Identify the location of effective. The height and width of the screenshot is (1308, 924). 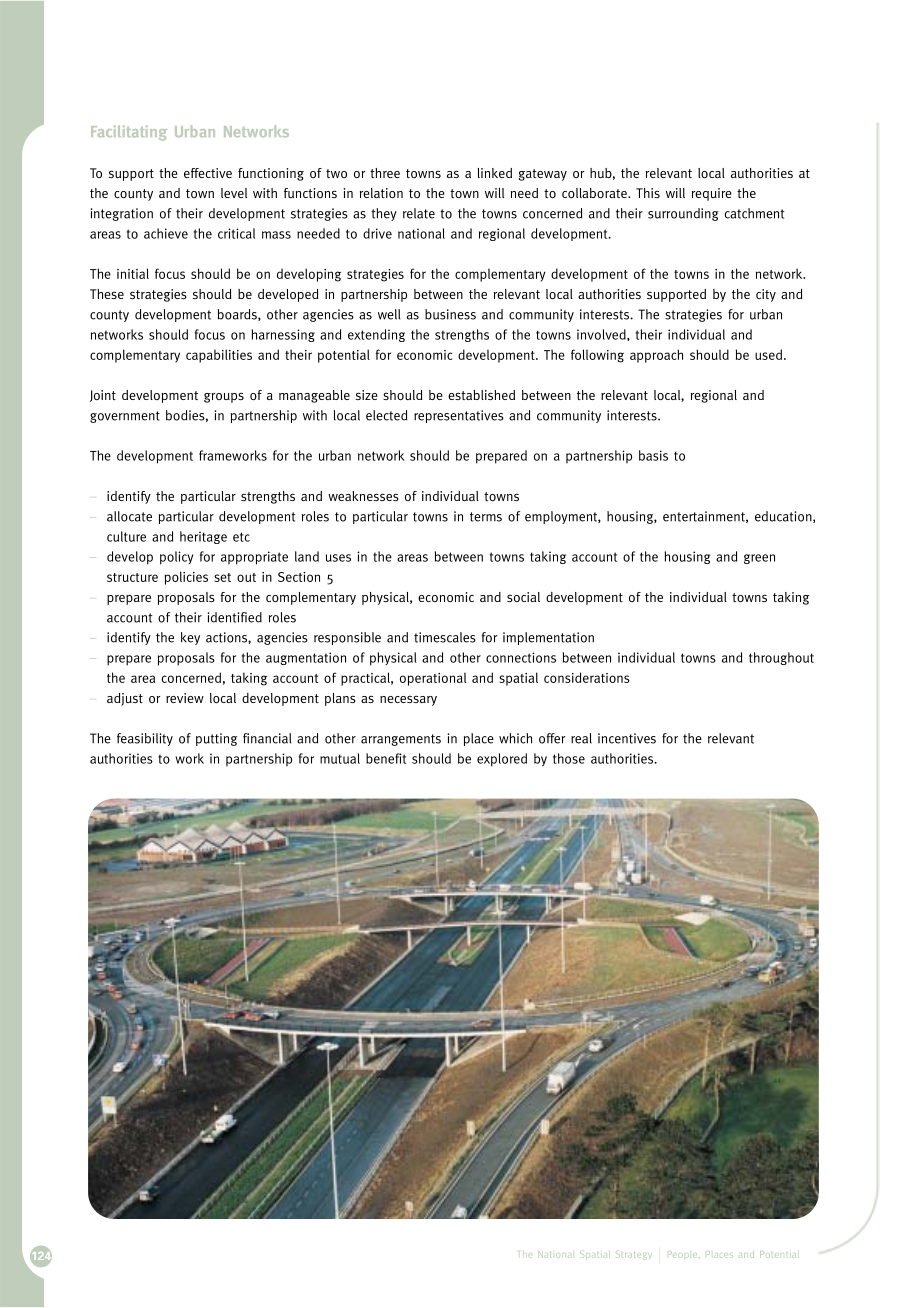
(208, 173).
